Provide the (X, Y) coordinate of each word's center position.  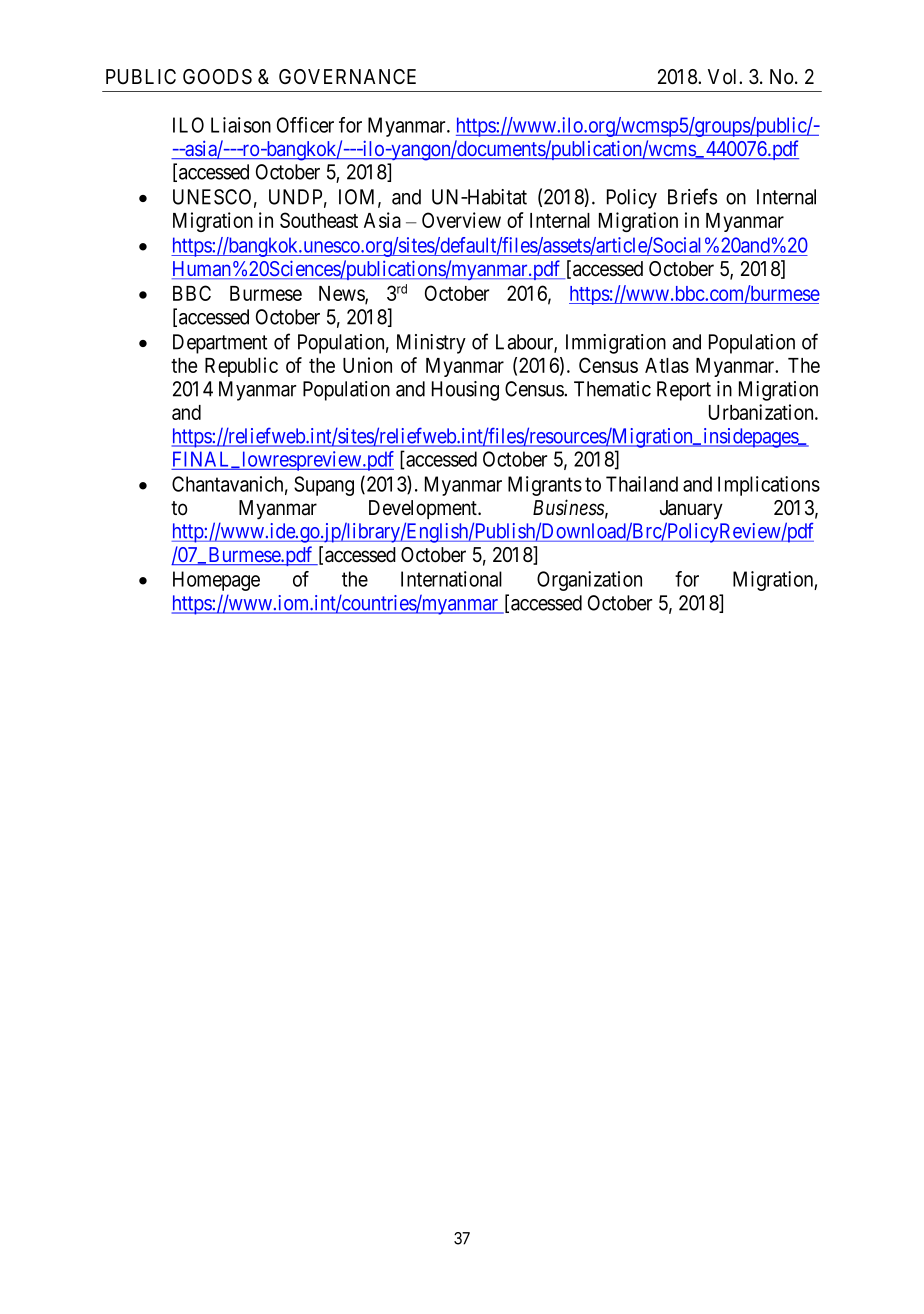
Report (684, 391)
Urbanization (762, 412)
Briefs (692, 196)
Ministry (431, 344)
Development (424, 509)
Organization (589, 581)
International (451, 579)
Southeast (319, 220)
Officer (305, 125)
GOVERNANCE (347, 76)
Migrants (545, 486)
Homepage (216, 581)
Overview (461, 220)
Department (220, 344)
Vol (724, 77)
